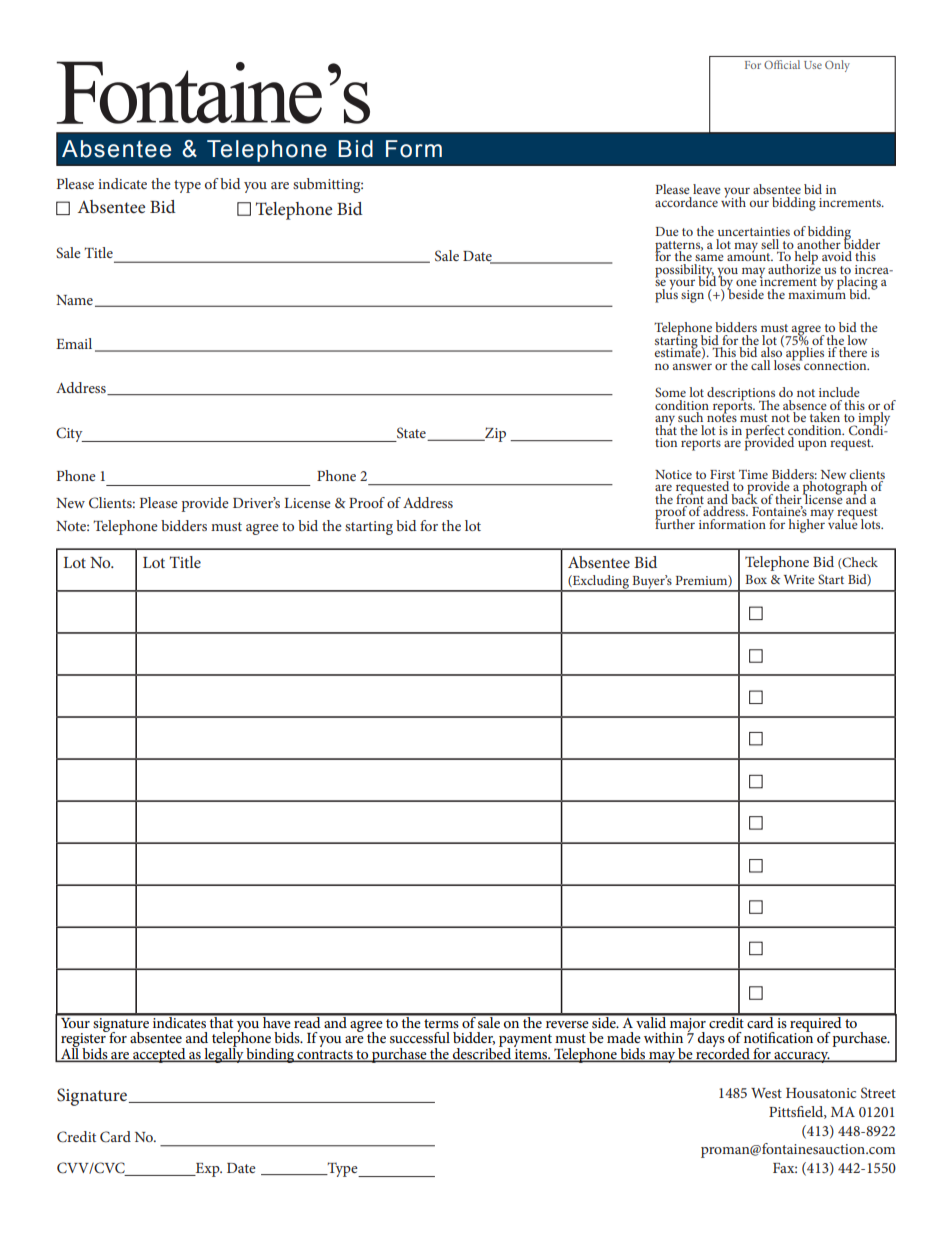 The image size is (952, 1233). What do you see at coordinates (70, 434) in the screenshot?
I see `City` at bounding box center [70, 434].
